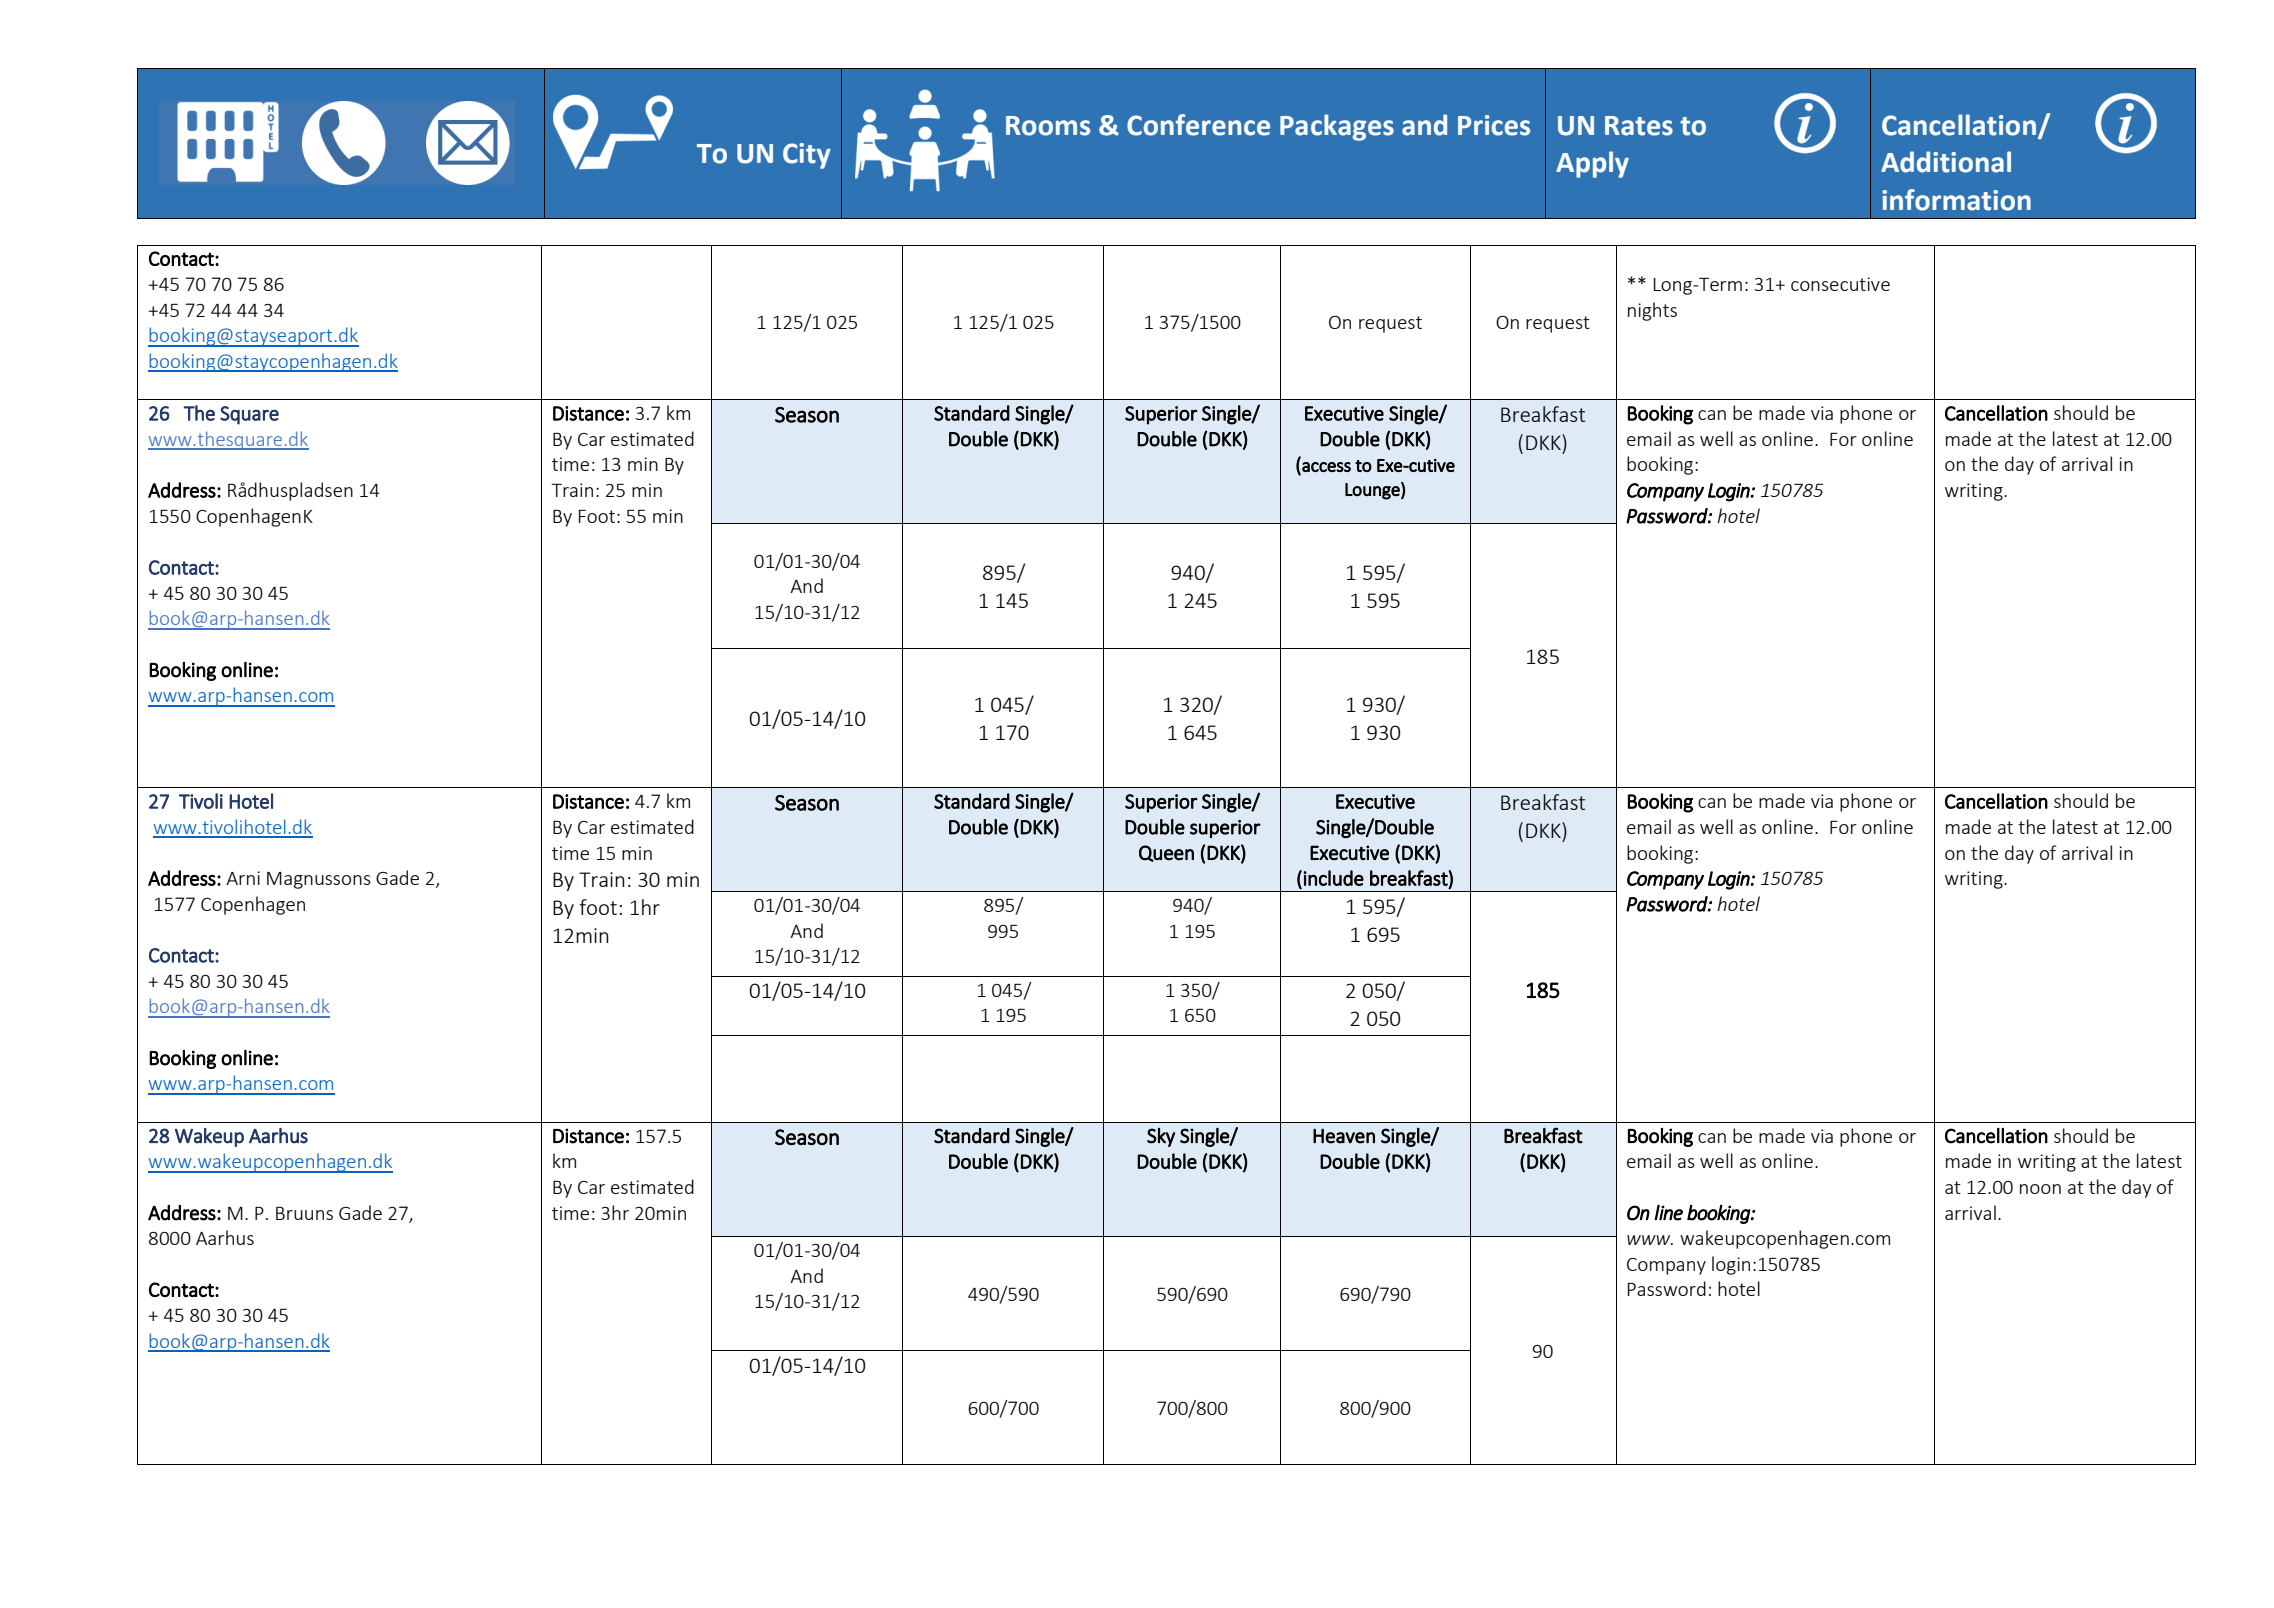 The image size is (2274, 1608). What do you see at coordinates (1946, 162) in the screenshot?
I see `Additional` at bounding box center [1946, 162].
